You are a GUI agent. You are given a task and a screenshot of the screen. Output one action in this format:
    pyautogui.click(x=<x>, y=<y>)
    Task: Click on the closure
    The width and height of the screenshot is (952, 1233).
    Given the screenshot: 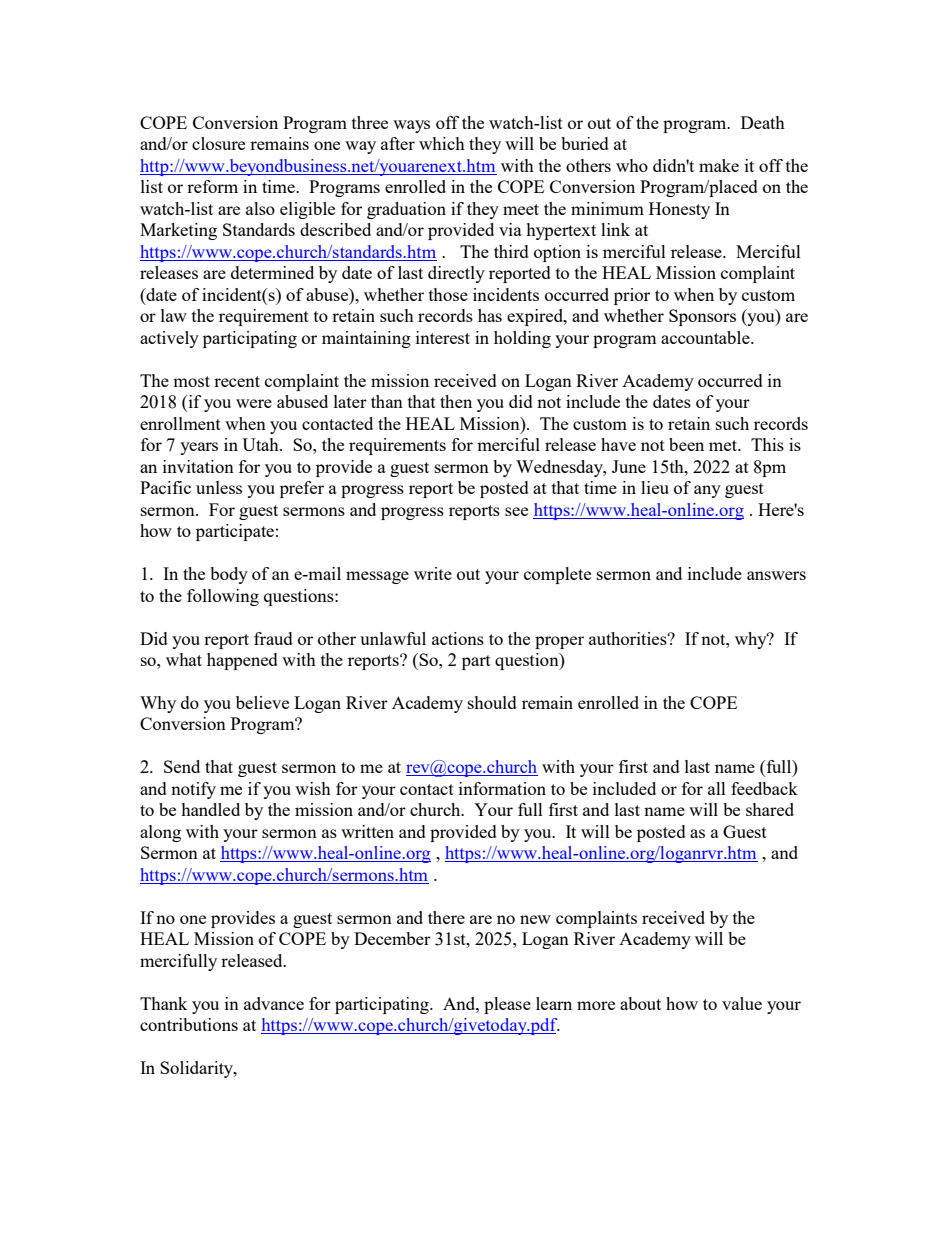 What is the action you would take?
    pyautogui.click(x=218, y=143)
